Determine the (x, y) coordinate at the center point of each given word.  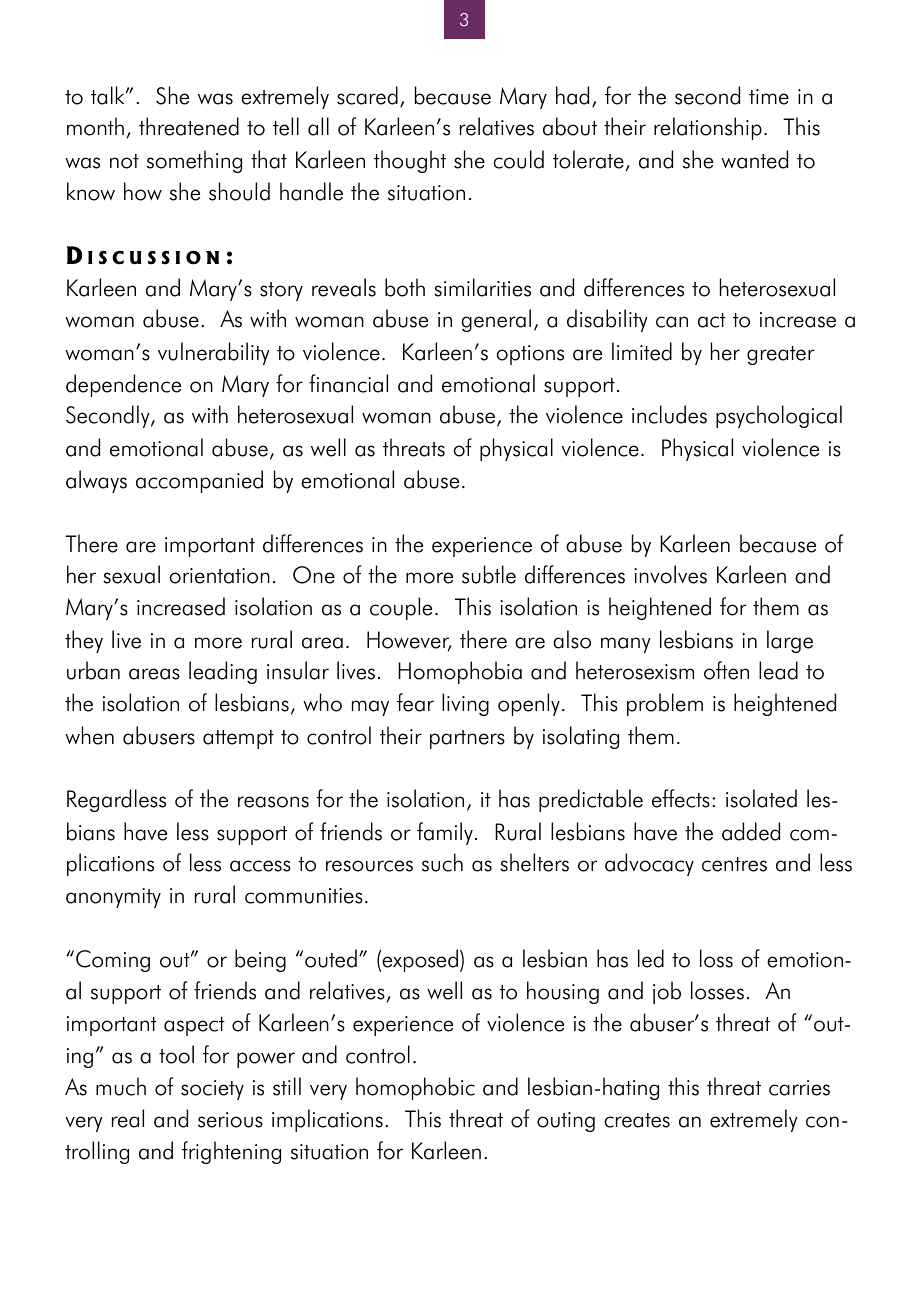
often (726, 670)
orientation (219, 576)
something (194, 161)
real (128, 1118)
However (409, 641)
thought (410, 161)
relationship (708, 128)
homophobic (415, 1088)
